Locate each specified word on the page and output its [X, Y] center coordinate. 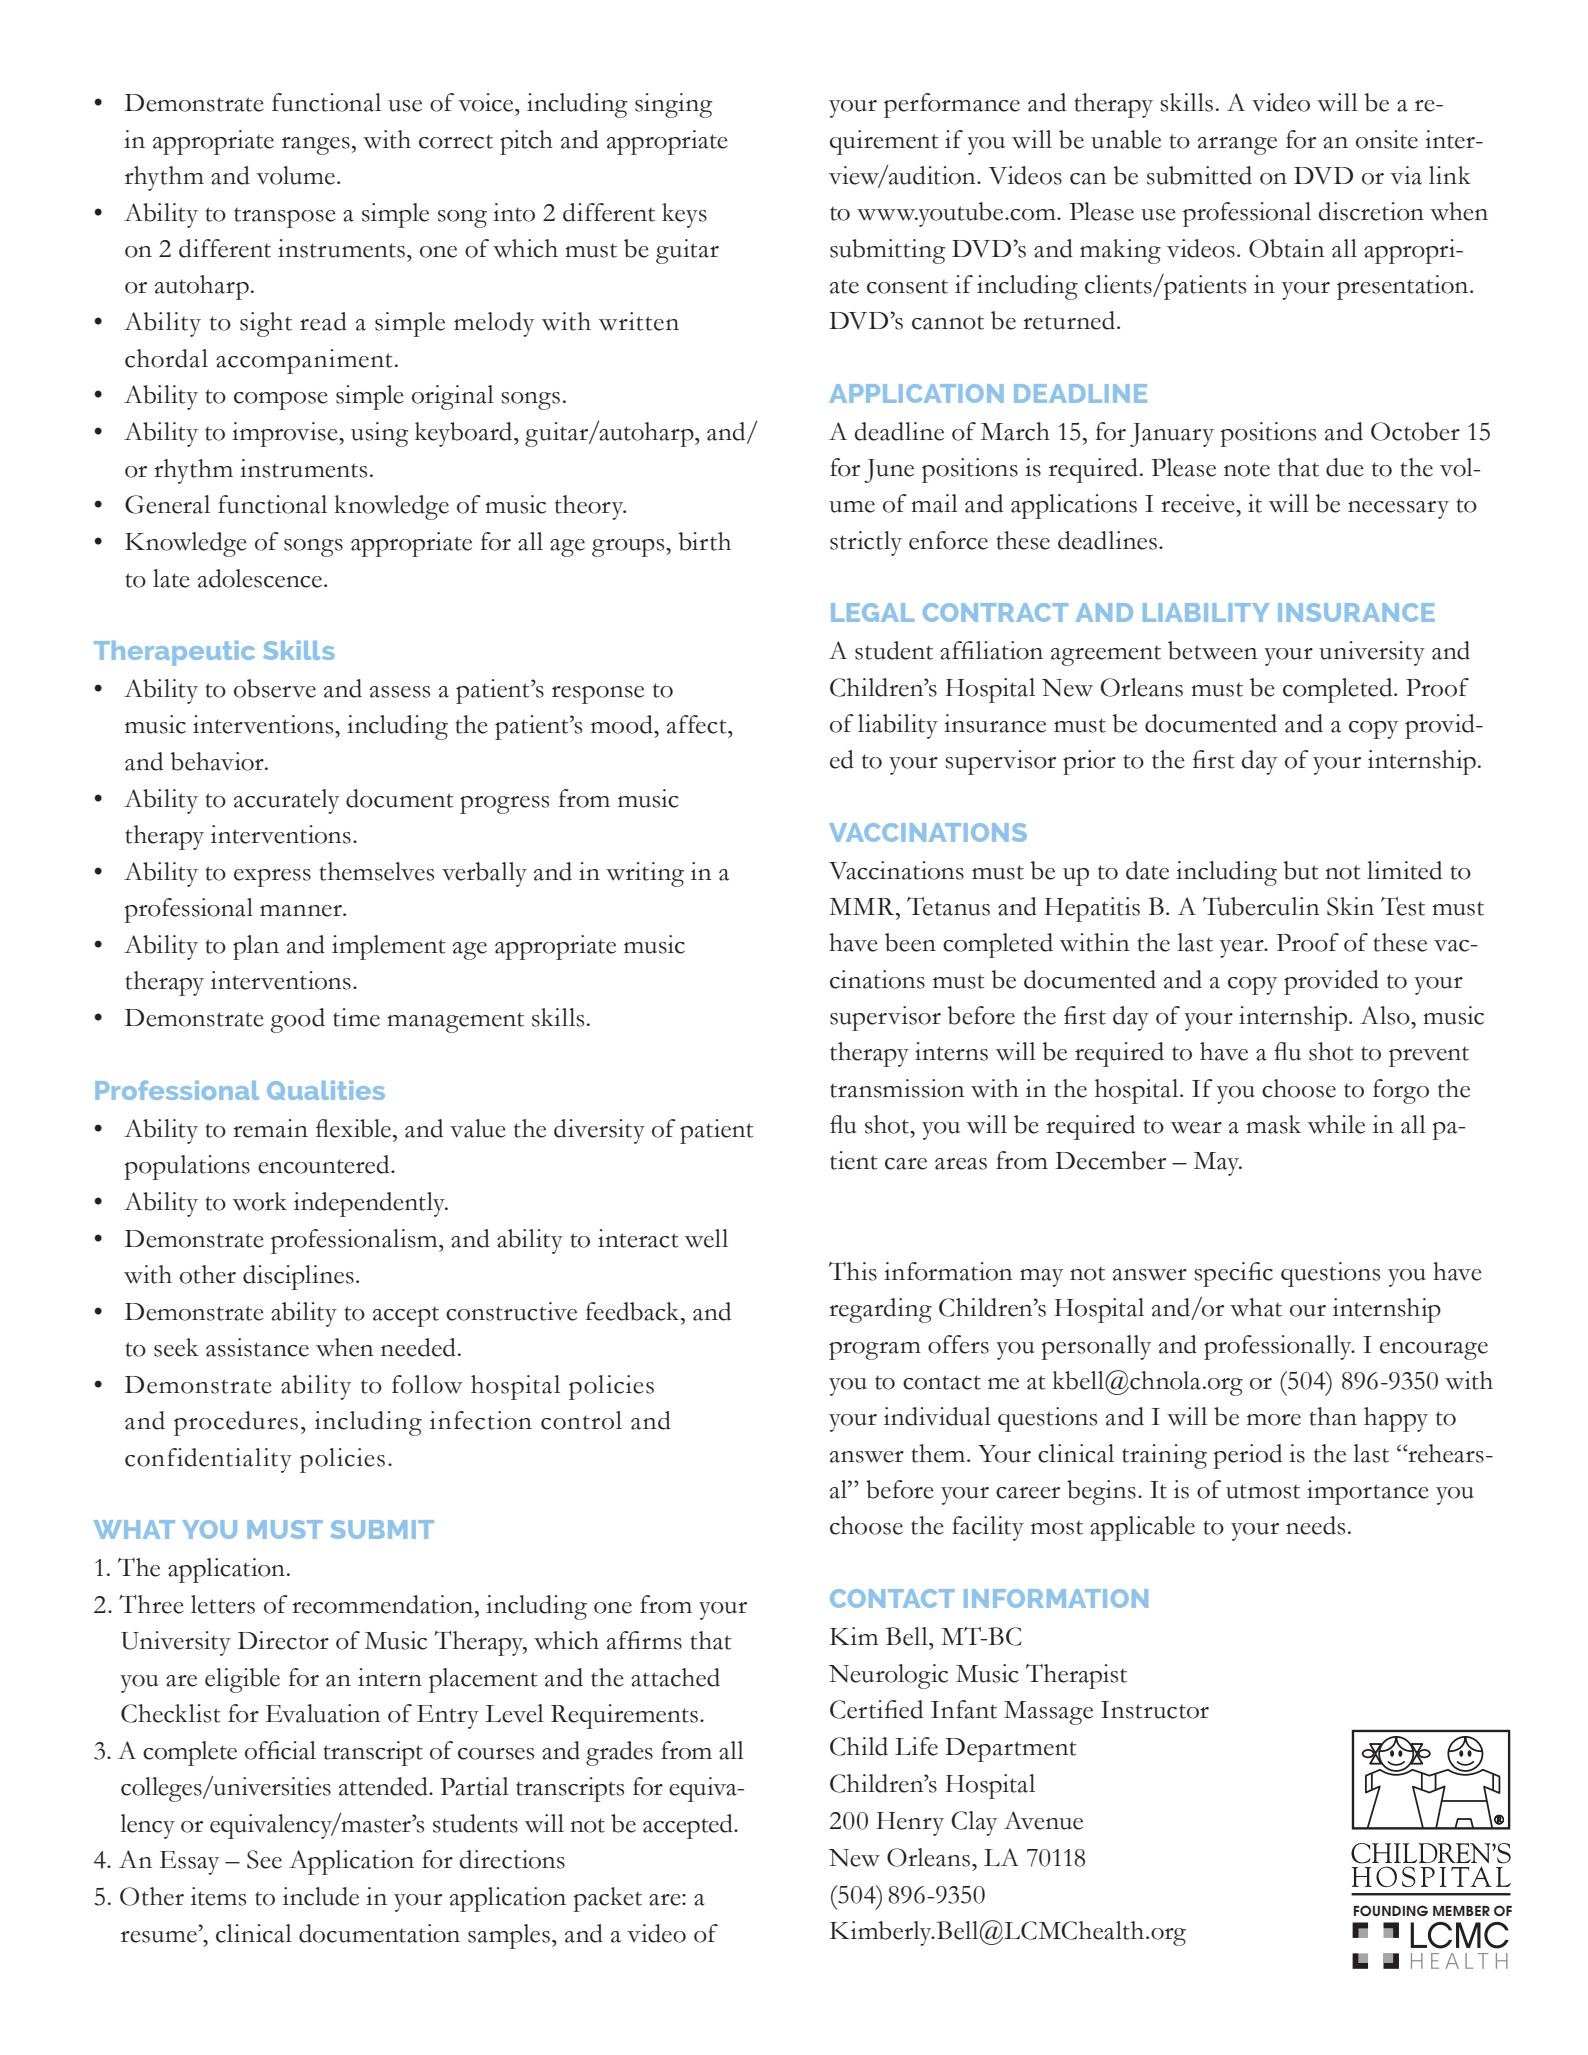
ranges [316, 146]
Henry [910, 1824]
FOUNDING [1391, 1910]
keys [684, 215]
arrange [1237, 146]
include [321, 1896]
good [298, 1020]
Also [1386, 1015]
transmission [897, 1088]
